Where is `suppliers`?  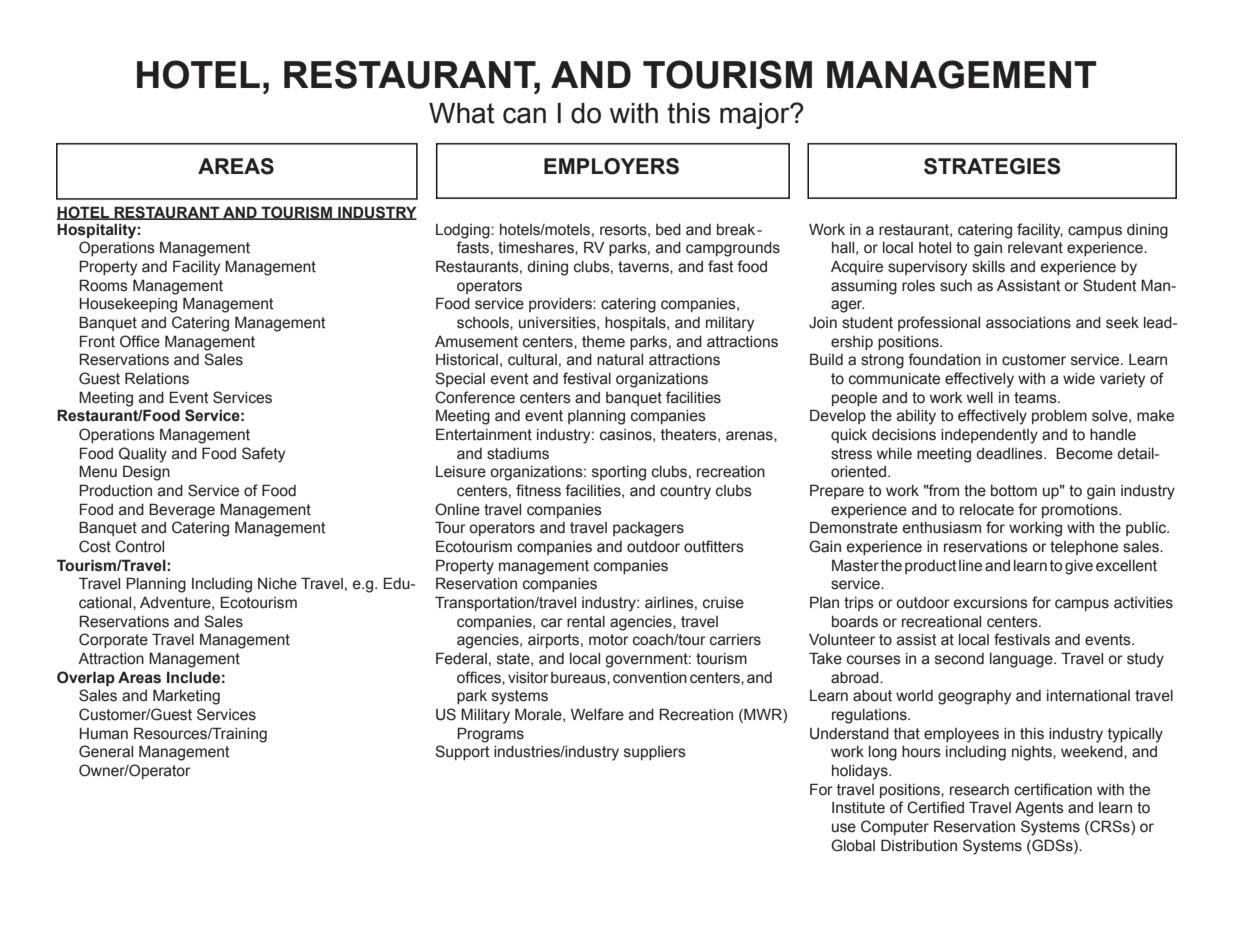 suppliers is located at coordinates (655, 753).
